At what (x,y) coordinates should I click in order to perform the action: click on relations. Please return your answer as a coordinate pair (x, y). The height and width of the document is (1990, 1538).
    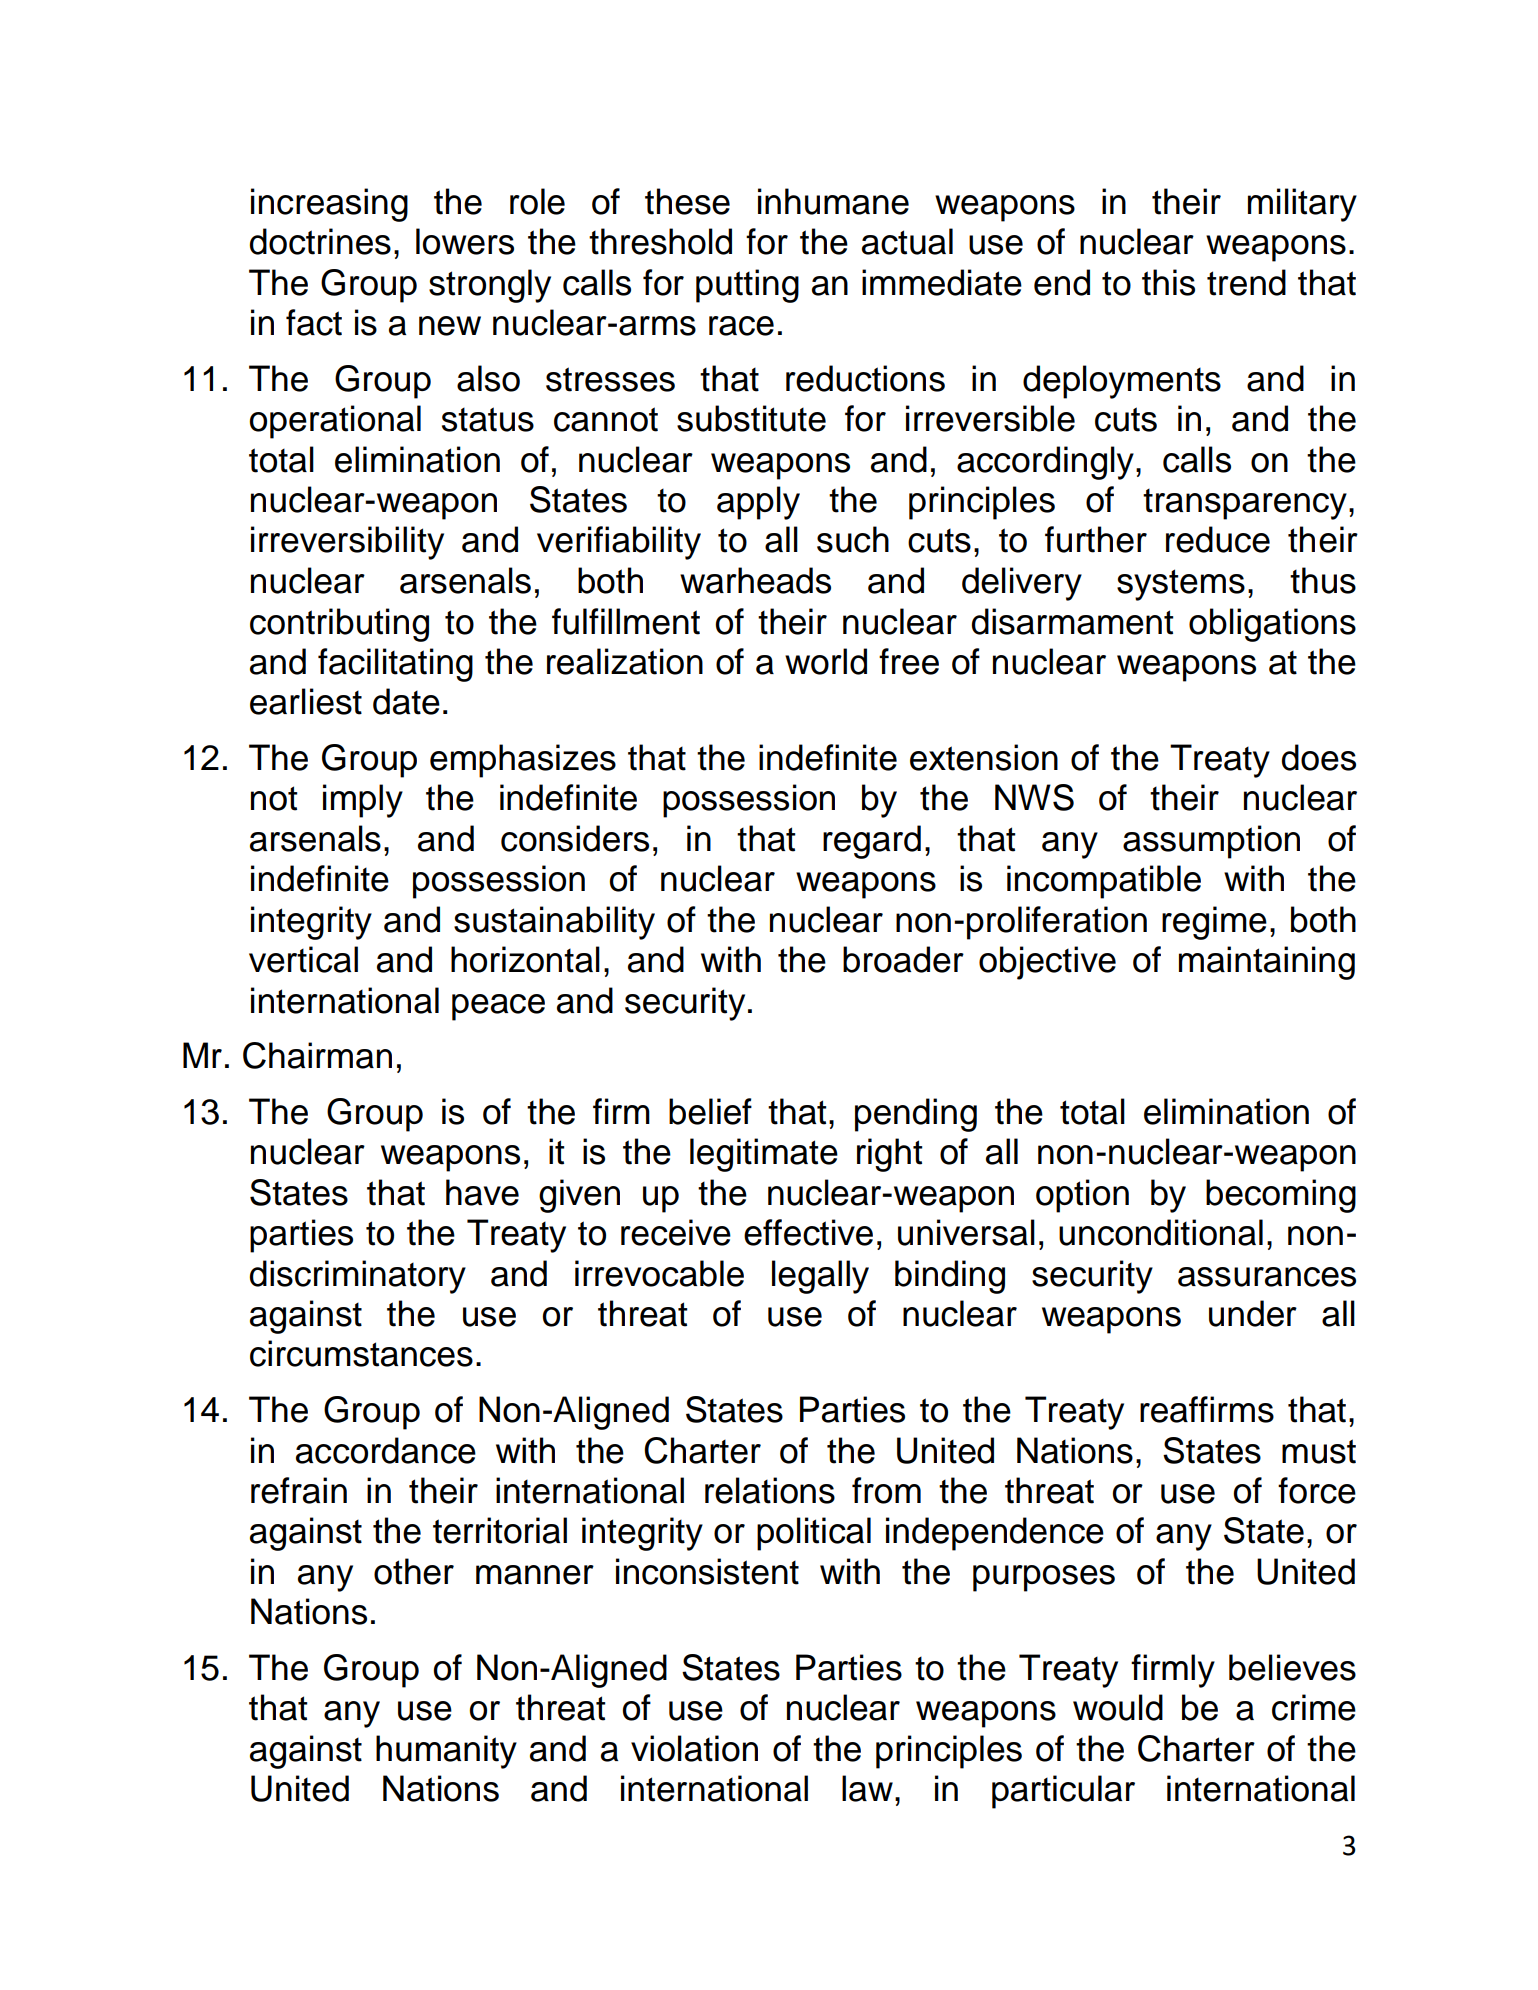
    Looking at the image, I should click on (770, 1490).
